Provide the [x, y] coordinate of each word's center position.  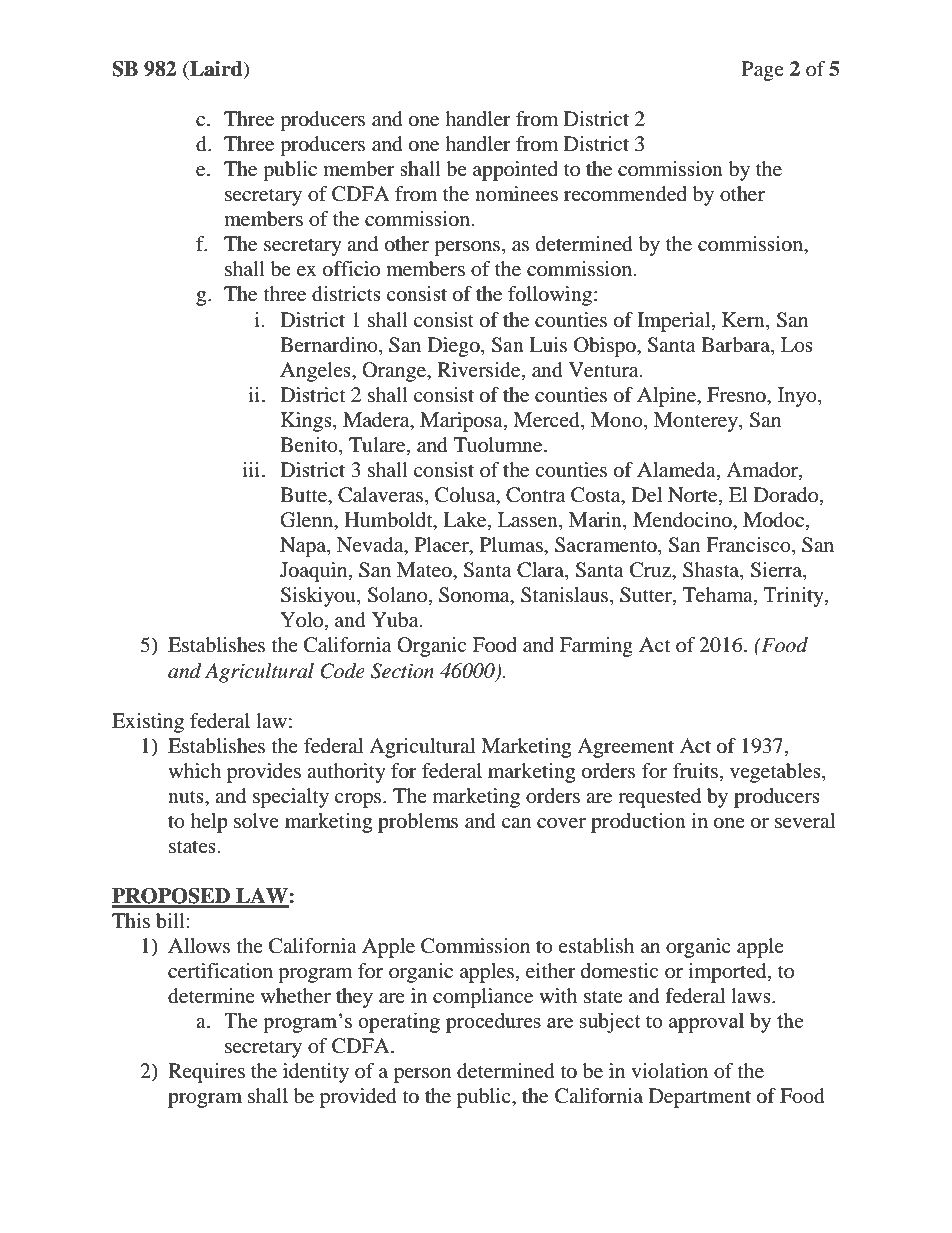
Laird [216, 70]
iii [253, 469]
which [194, 770]
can [516, 823]
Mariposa [462, 422]
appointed [515, 171]
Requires [206, 1073]
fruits [695, 770]
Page [763, 71]
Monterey [697, 422]
